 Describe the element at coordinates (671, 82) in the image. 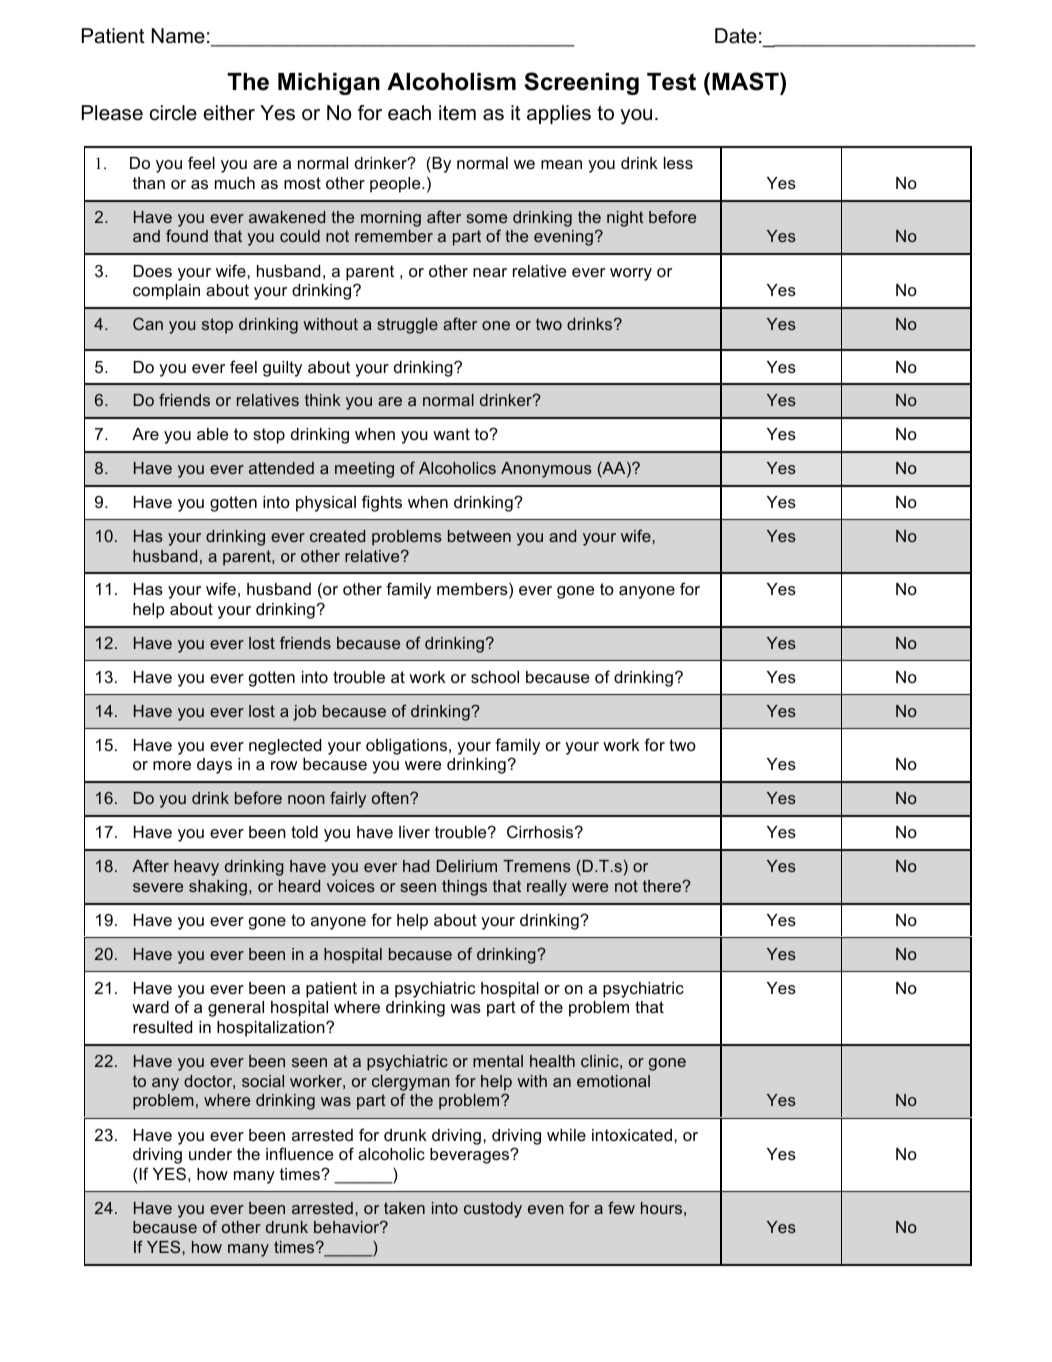

I see `Test` at that location.
